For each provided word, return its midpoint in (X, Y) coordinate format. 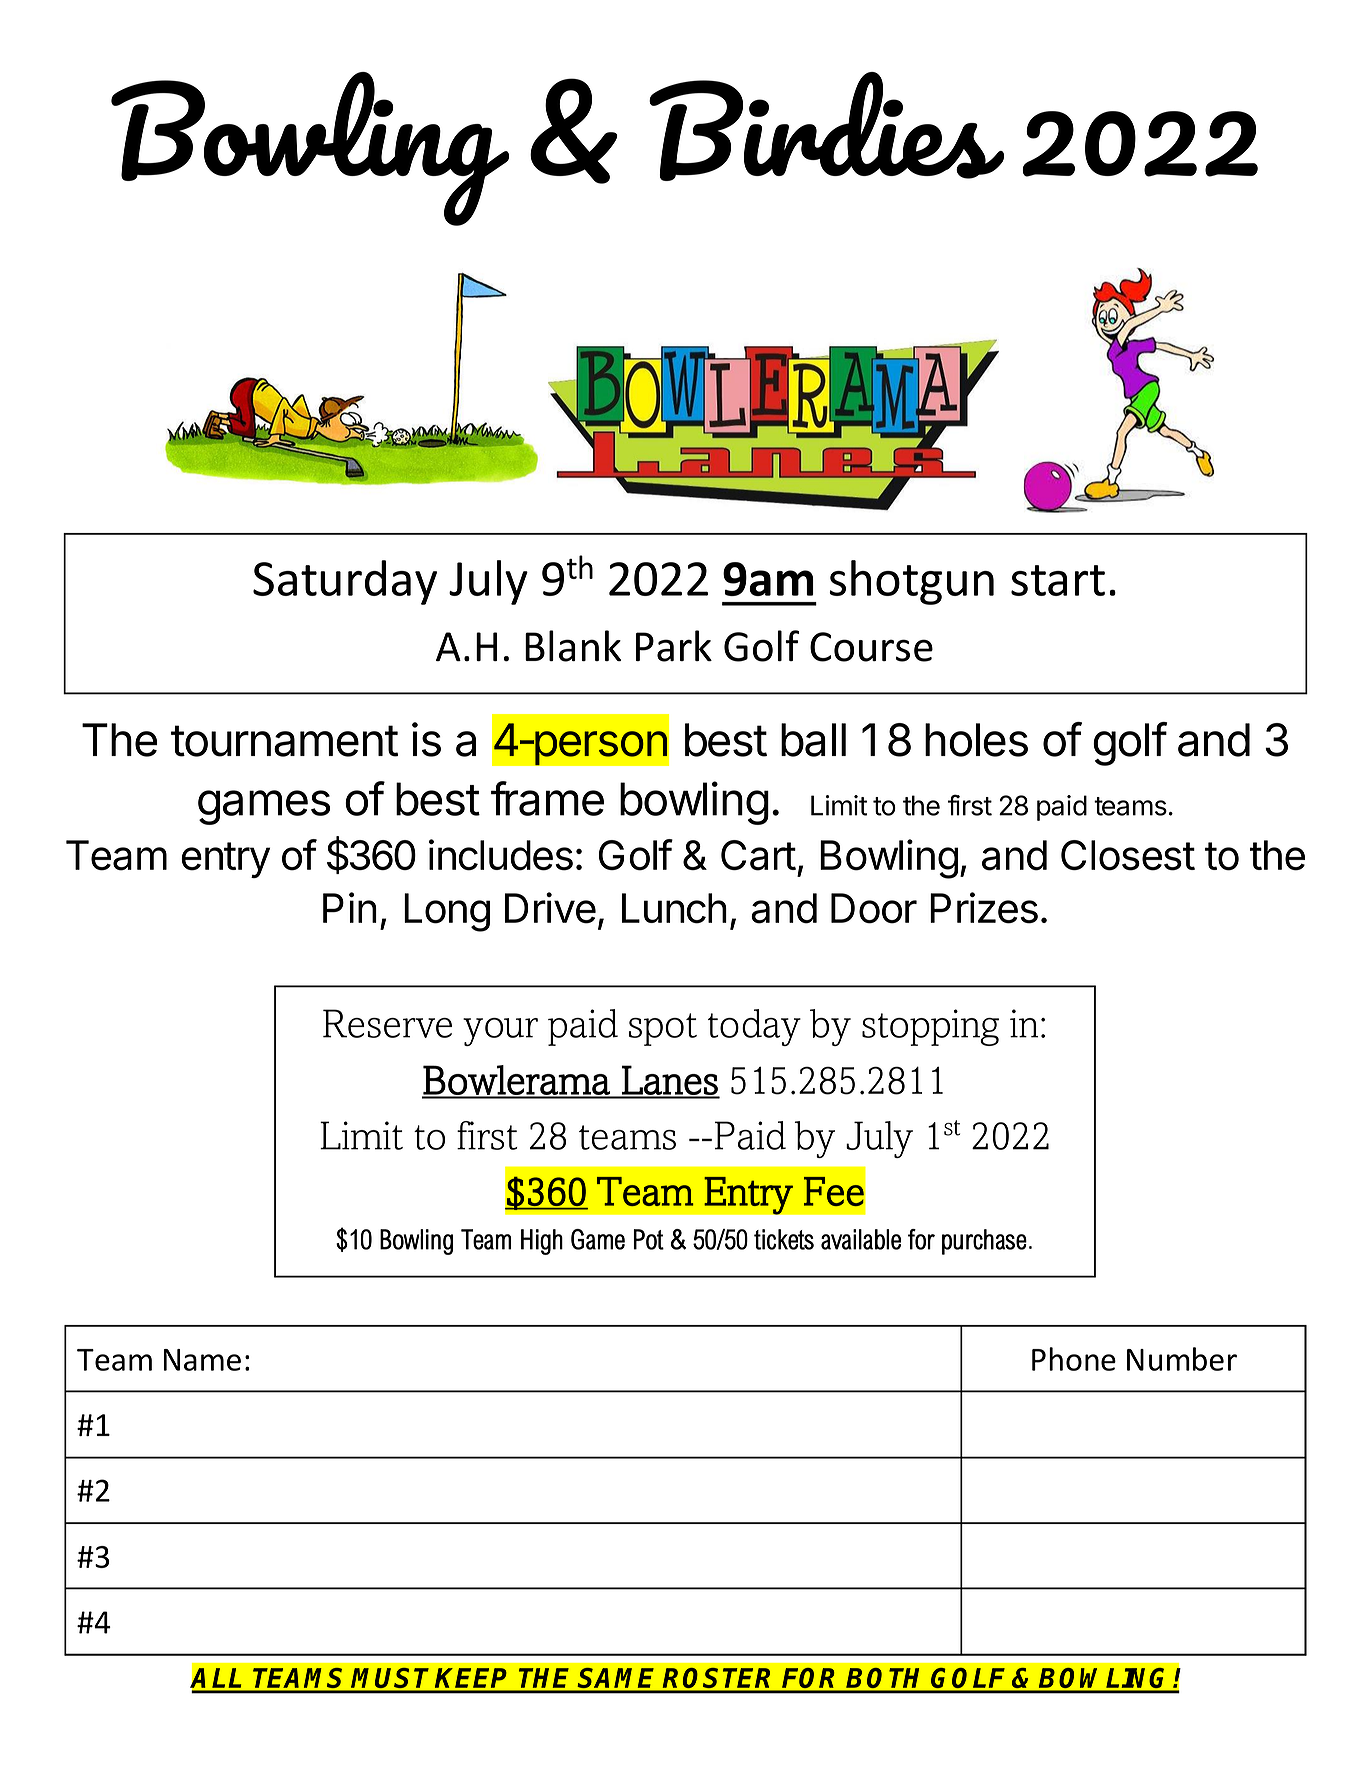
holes (976, 740)
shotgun (911, 582)
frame (547, 798)
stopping (930, 1027)
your (500, 1032)
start (1058, 580)
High (542, 1242)
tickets (784, 1239)
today (754, 1027)
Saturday (345, 582)
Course (871, 647)
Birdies (826, 126)
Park (674, 646)
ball (813, 740)
